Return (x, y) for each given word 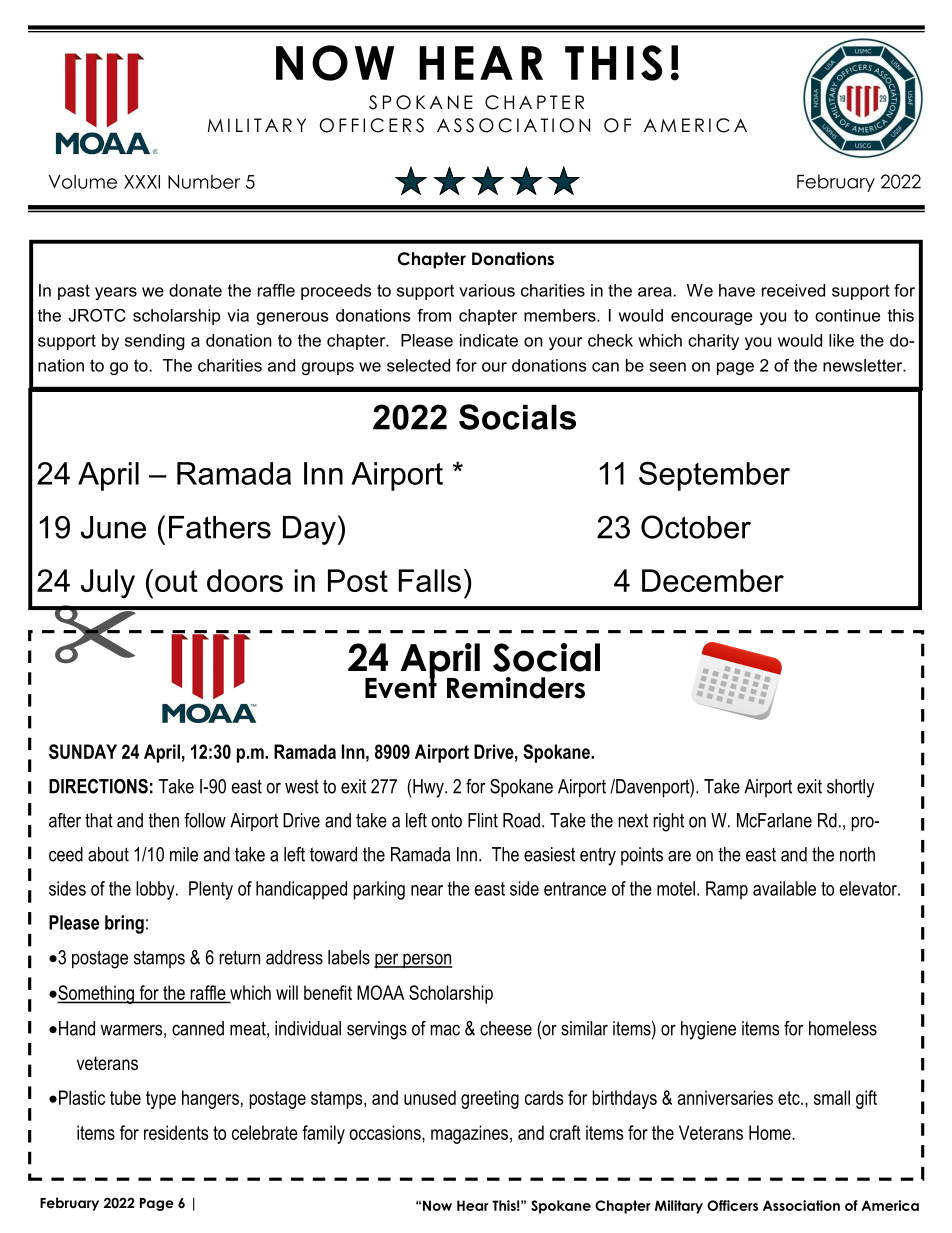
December (713, 580)
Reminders (516, 688)
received (793, 290)
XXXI (142, 182)
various (487, 290)
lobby (156, 890)
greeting (490, 1099)
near (427, 890)
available (784, 888)
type (161, 1100)
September (714, 476)
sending (155, 342)
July (108, 584)
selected (418, 365)
